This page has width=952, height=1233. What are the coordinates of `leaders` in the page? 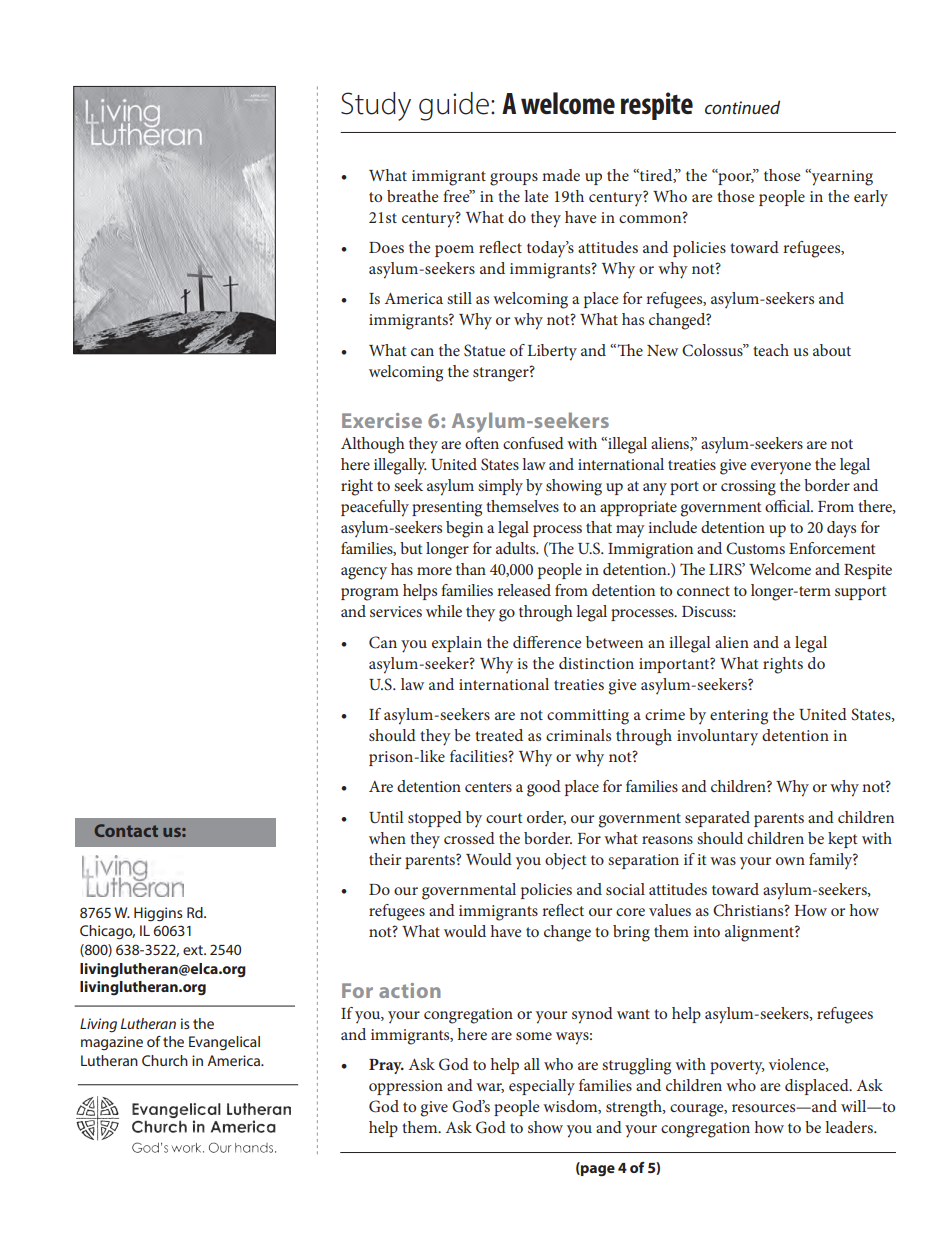 It's located at (850, 1127).
